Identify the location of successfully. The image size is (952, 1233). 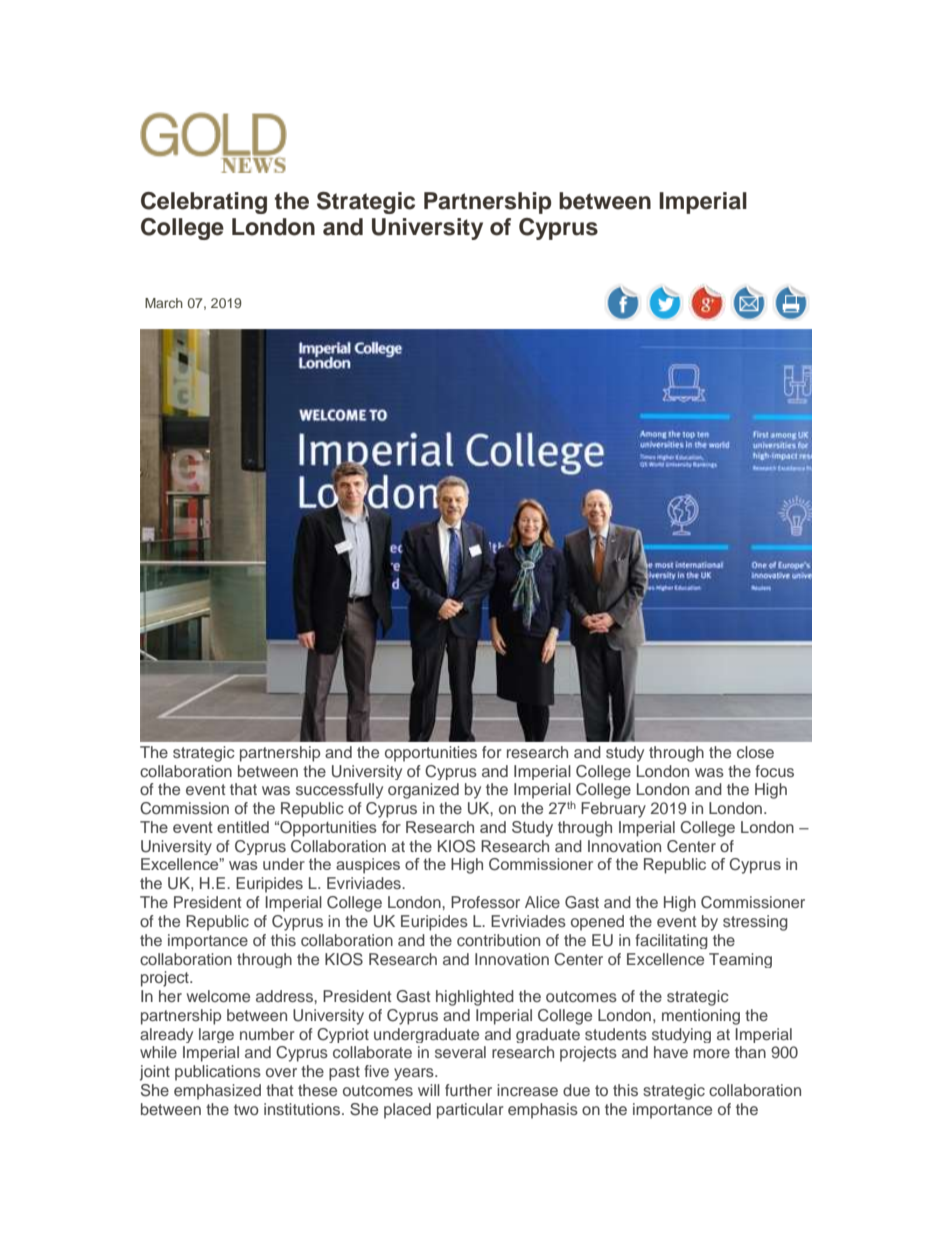
(339, 791).
